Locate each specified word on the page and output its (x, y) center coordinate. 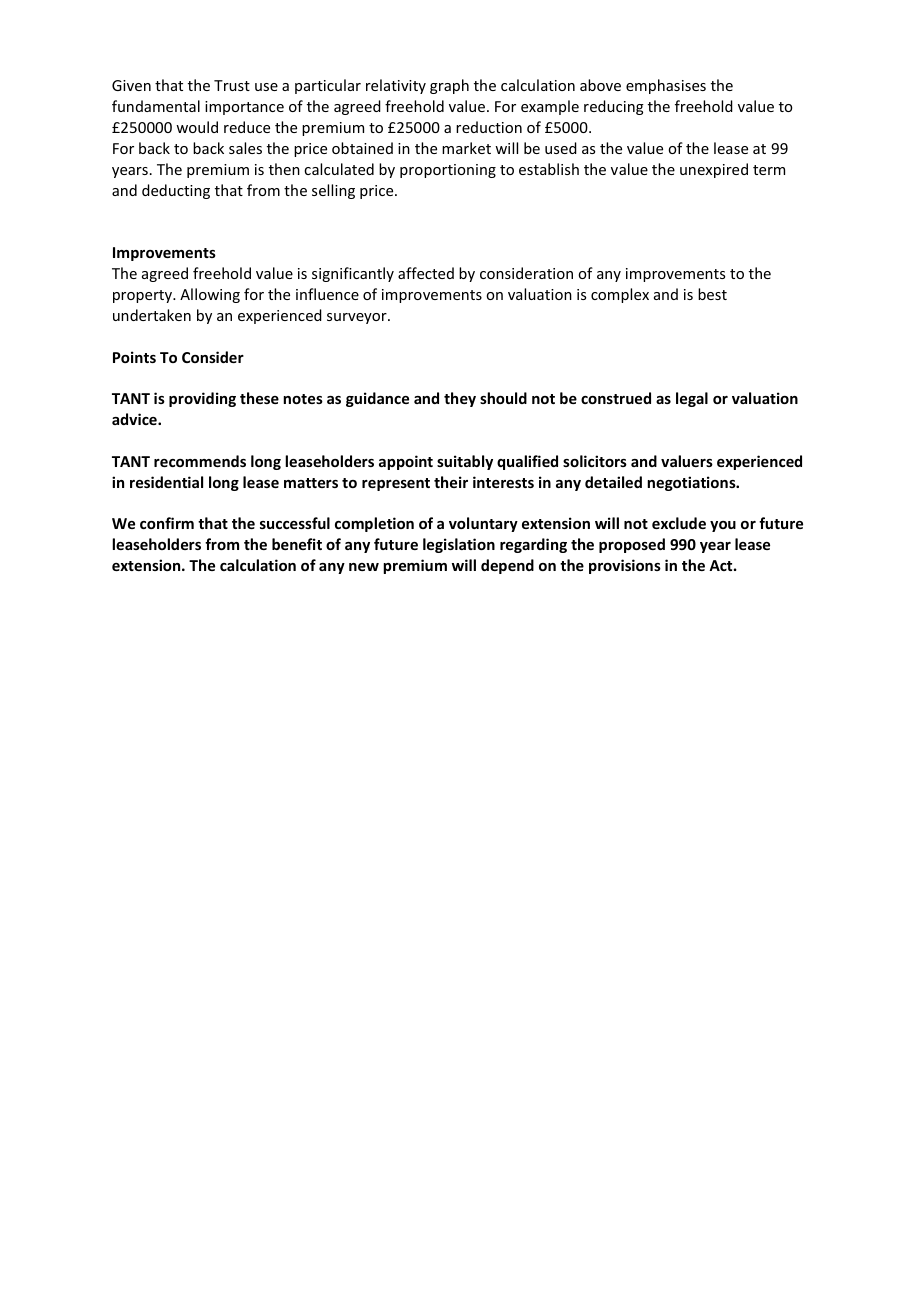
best (712, 294)
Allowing (210, 295)
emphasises (666, 86)
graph (449, 86)
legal (692, 399)
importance (244, 108)
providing (202, 399)
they (460, 399)
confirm (167, 523)
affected (426, 273)
